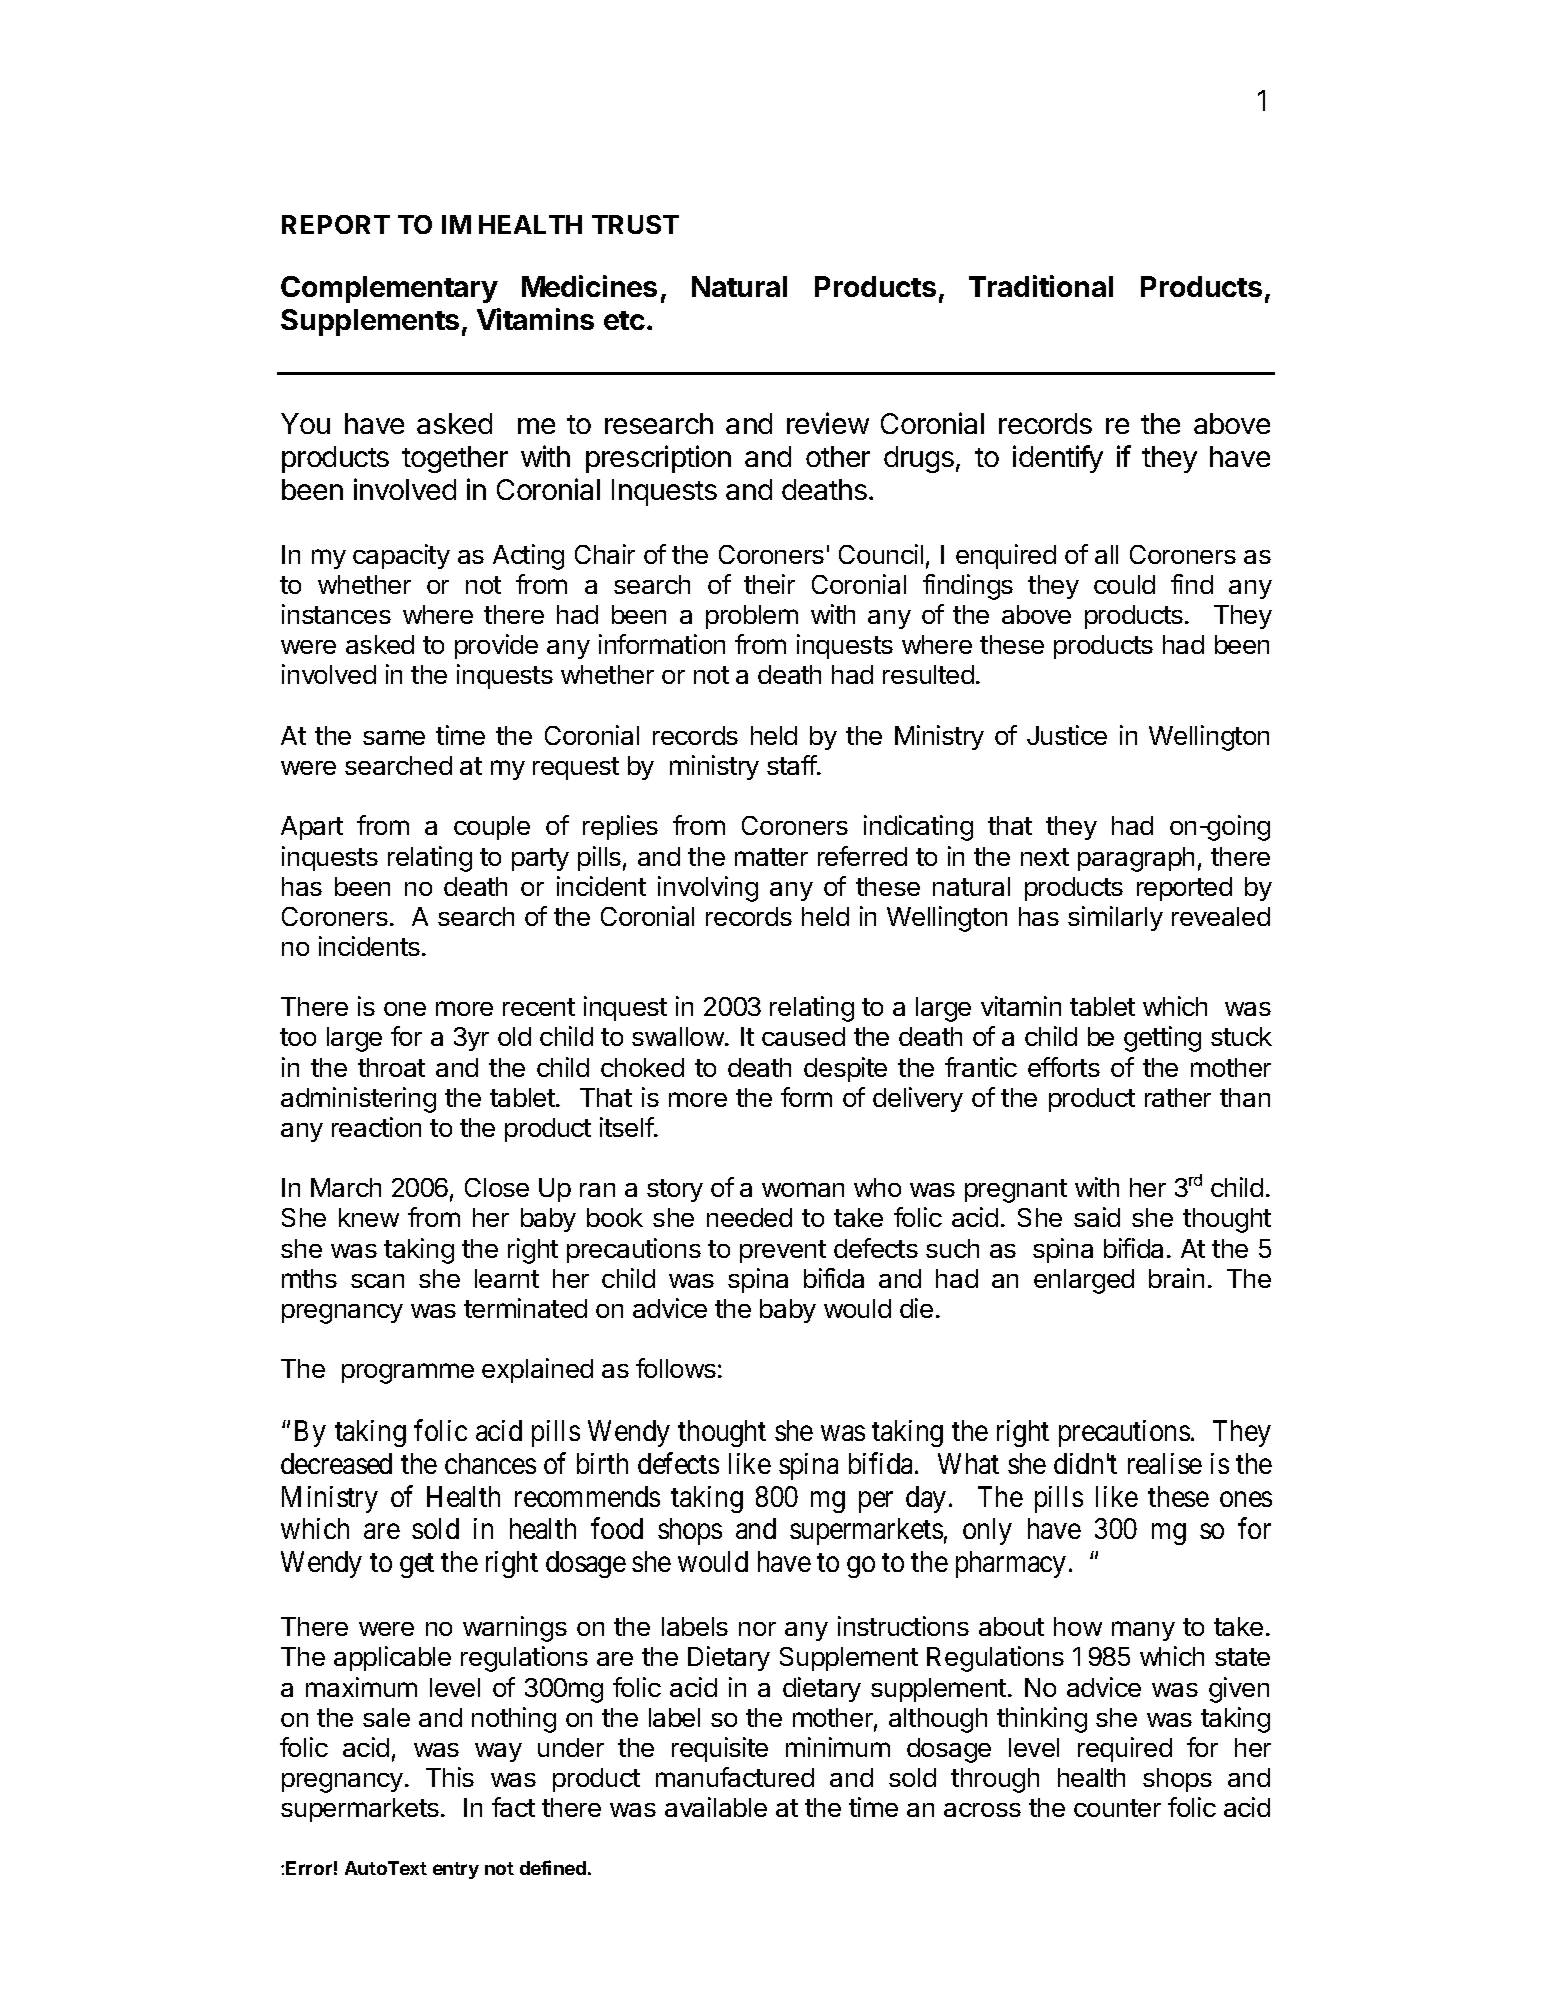  I want to click on This, so click(450, 1777).
